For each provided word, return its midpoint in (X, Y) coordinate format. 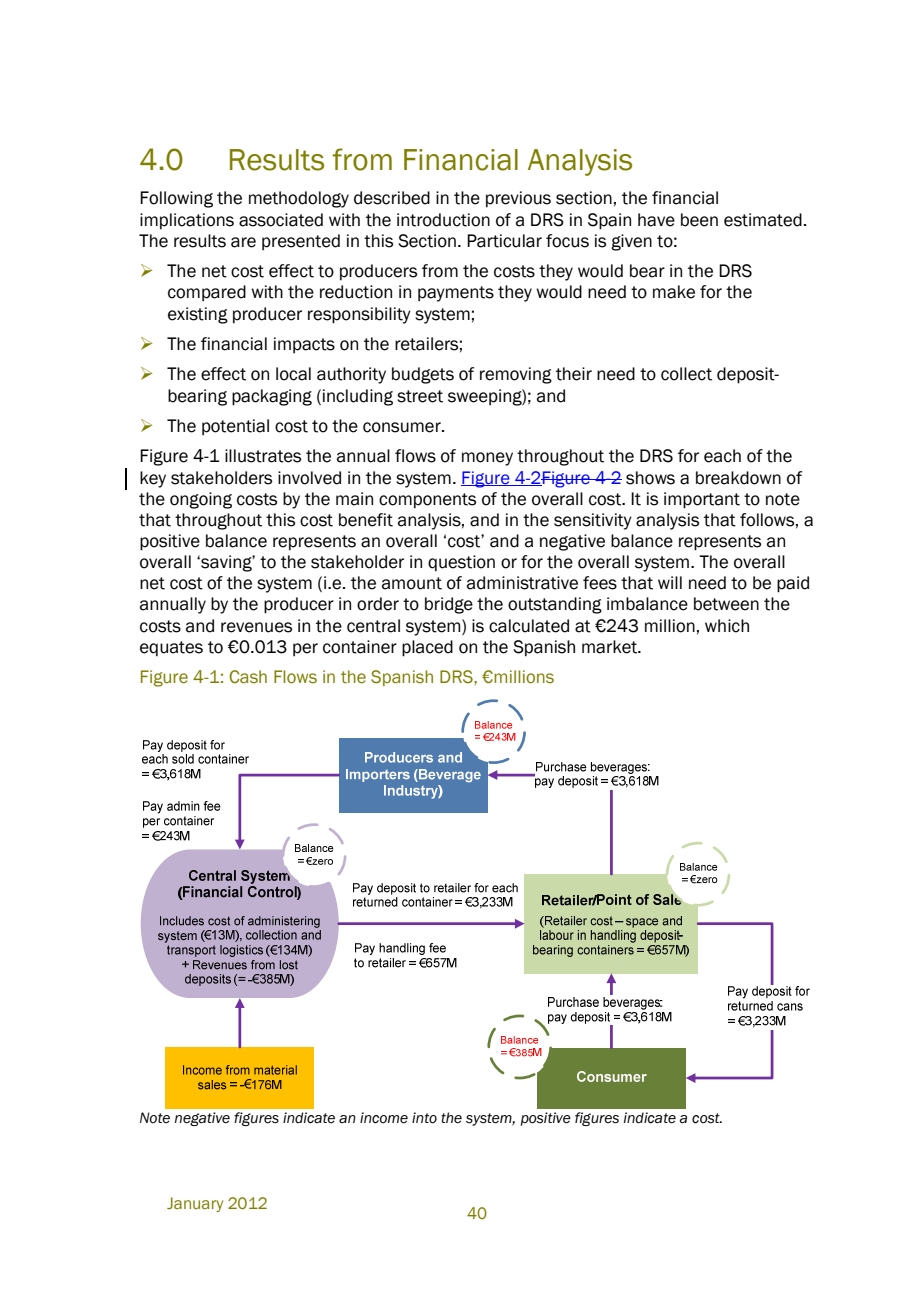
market (610, 647)
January (195, 1204)
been (699, 220)
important (702, 500)
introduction (443, 220)
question (461, 563)
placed (427, 648)
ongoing (201, 500)
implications (187, 221)
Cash (248, 677)
